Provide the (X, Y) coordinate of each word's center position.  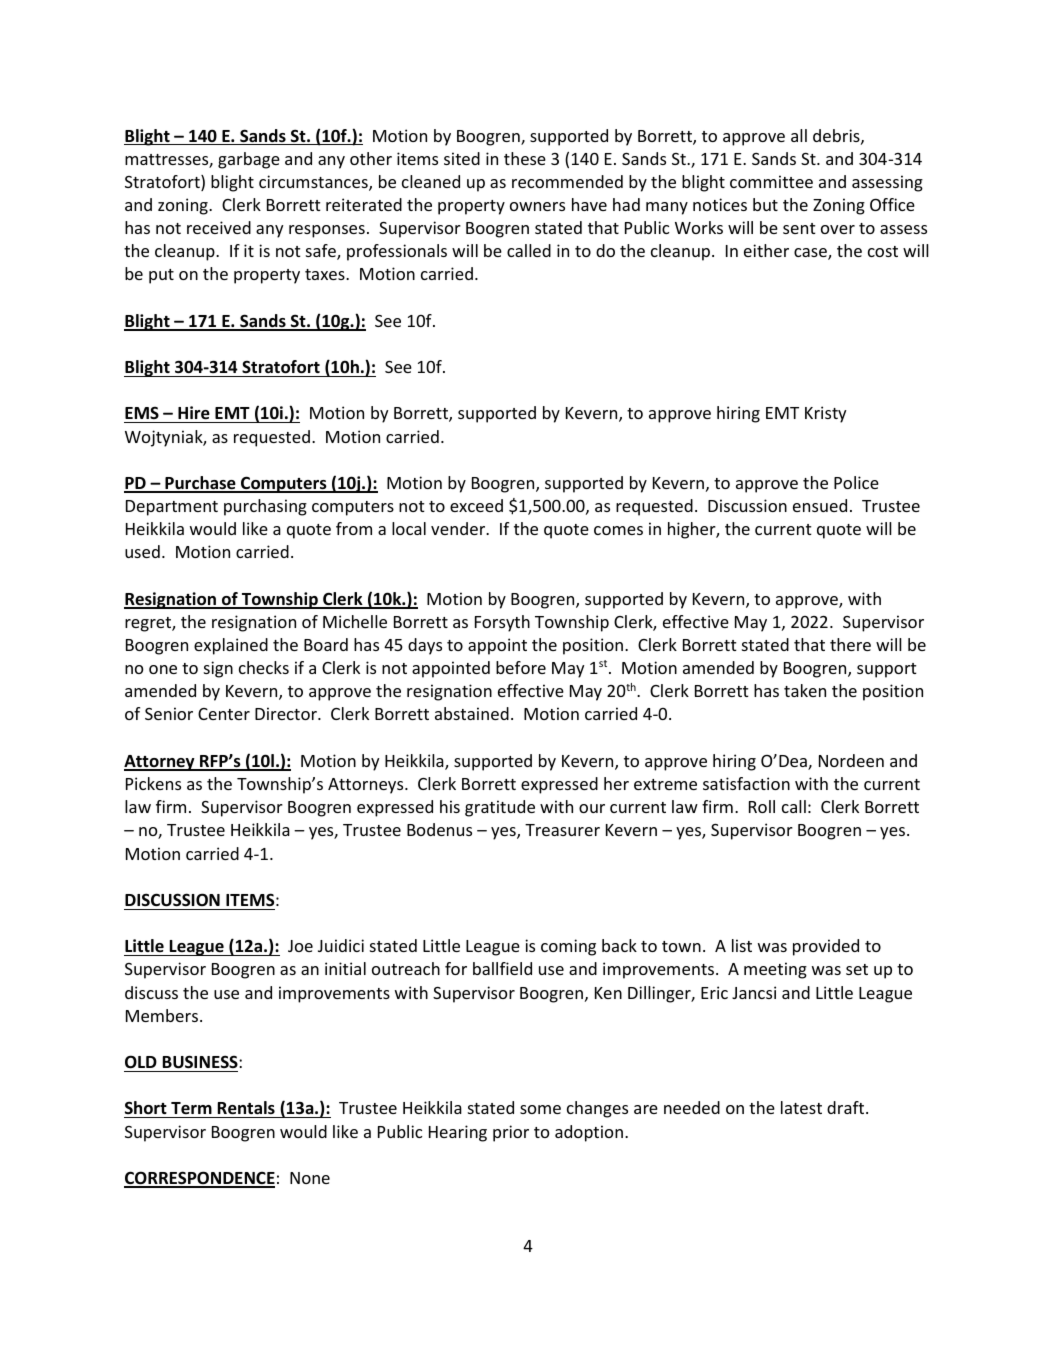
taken (805, 690)
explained (231, 646)
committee (771, 181)
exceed (476, 505)
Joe (300, 946)
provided (826, 947)
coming (568, 947)
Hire (194, 414)
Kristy (825, 414)
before (521, 667)
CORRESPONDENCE (199, 1179)
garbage (249, 160)
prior (511, 1133)
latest (801, 1107)
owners (537, 206)
